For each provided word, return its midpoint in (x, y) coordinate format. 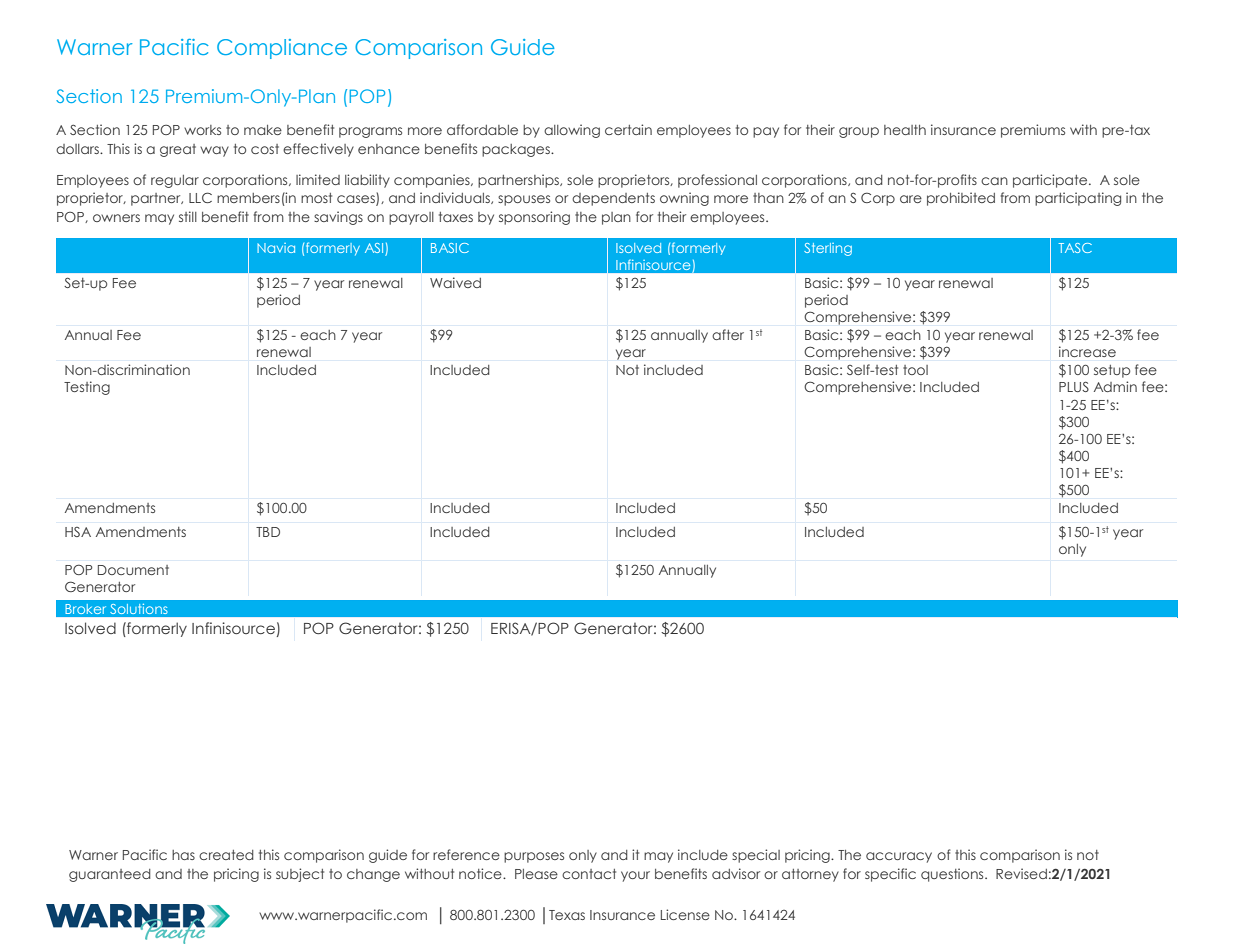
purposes (534, 857)
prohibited (961, 199)
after (728, 334)
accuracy (899, 857)
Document (133, 570)
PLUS (1074, 386)
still (188, 216)
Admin (1115, 386)
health (905, 130)
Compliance (282, 49)
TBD (268, 532)
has (183, 855)
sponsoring (534, 218)
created (226, 855)
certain (628, 129)
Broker (85, 609)
